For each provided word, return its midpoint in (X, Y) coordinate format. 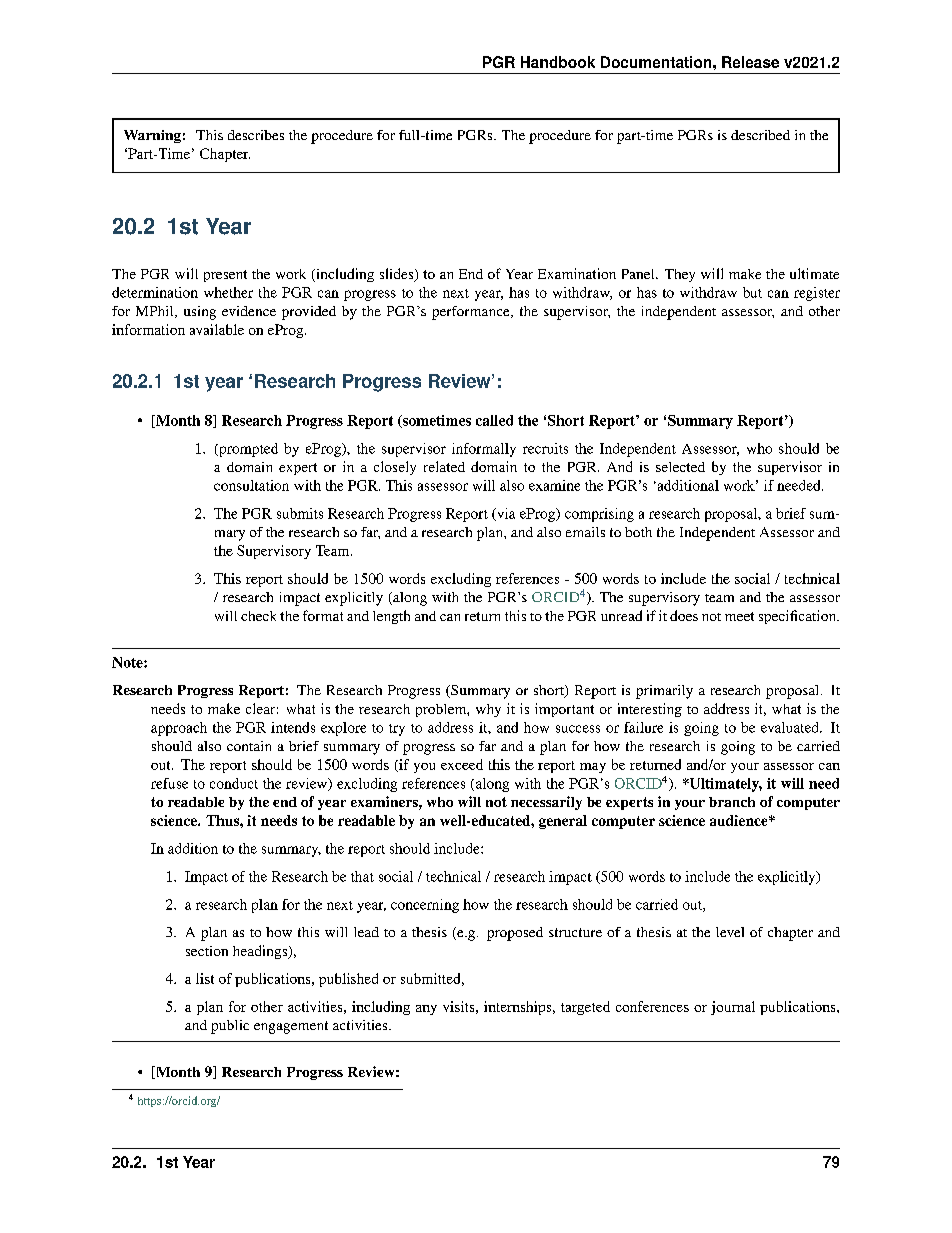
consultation (251, 485)
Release (750, 62)
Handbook (558, 62)
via (504, 514)
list (205, 978)
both (638, 532)
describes (256, 135)
